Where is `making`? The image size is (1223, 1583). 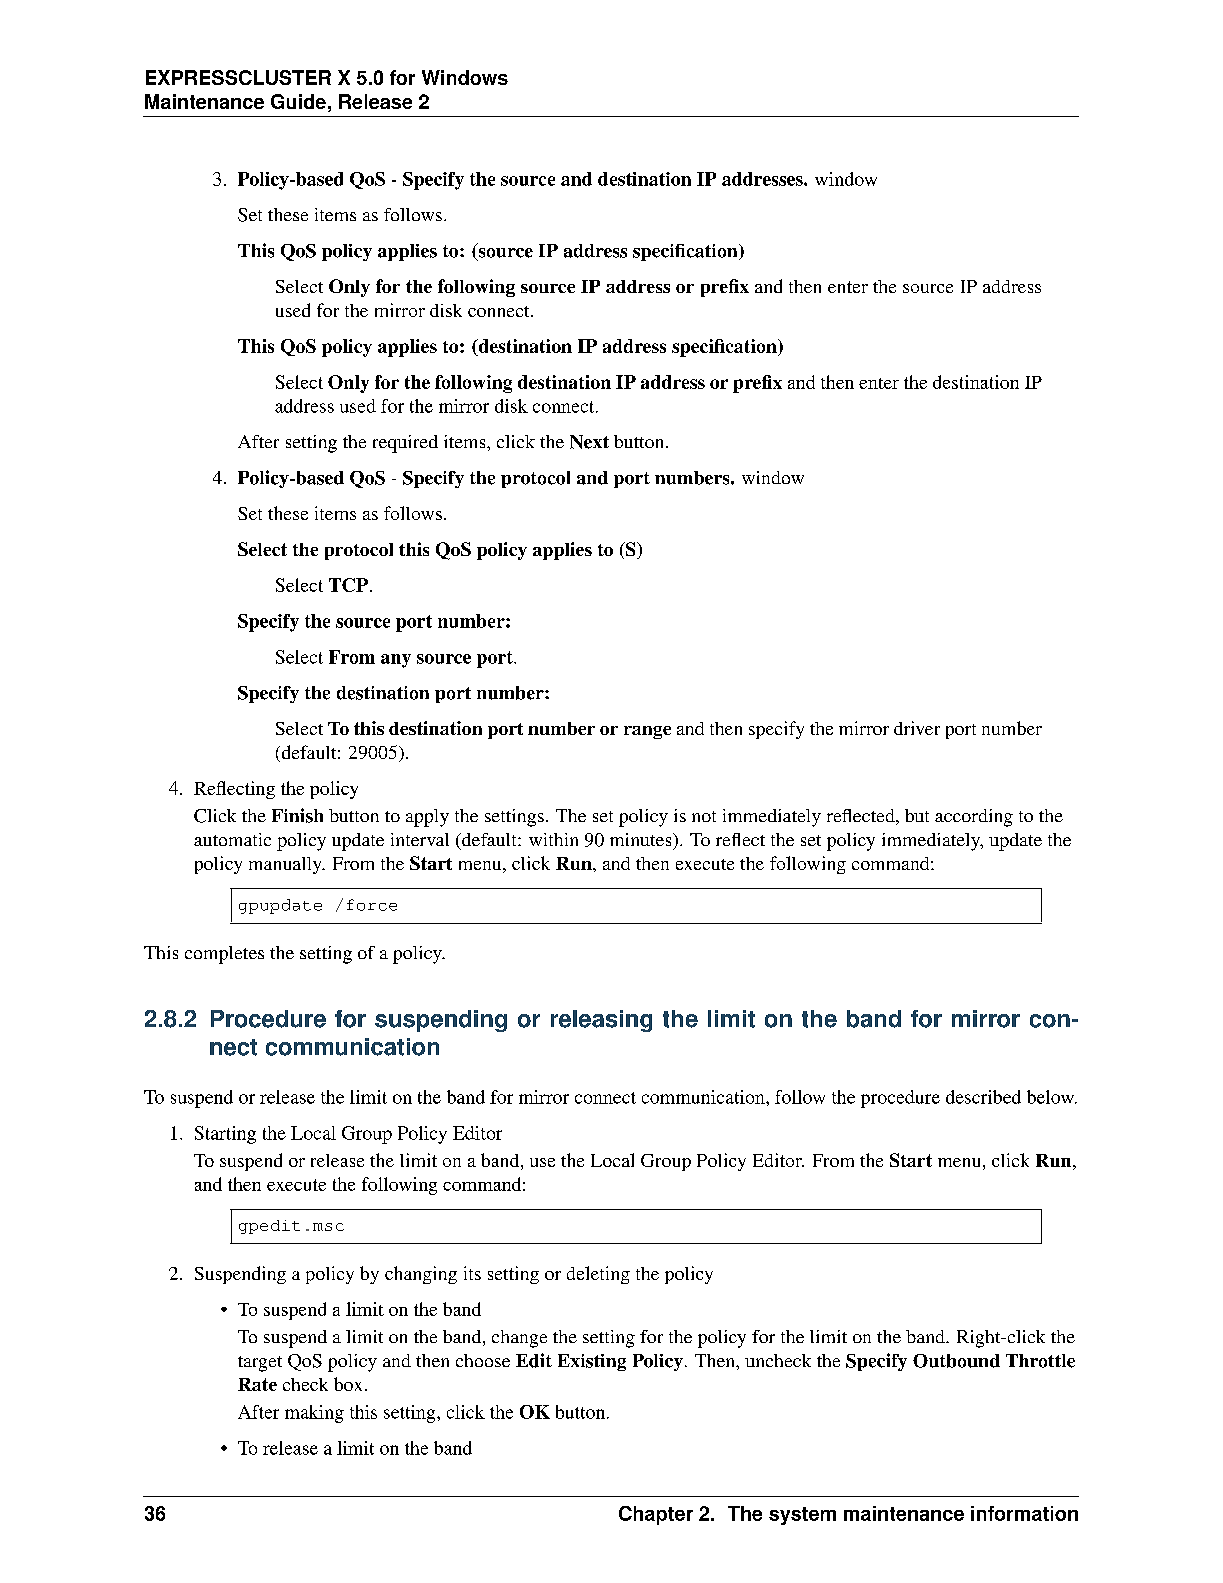 making is located at coordinates (314, 1414).
